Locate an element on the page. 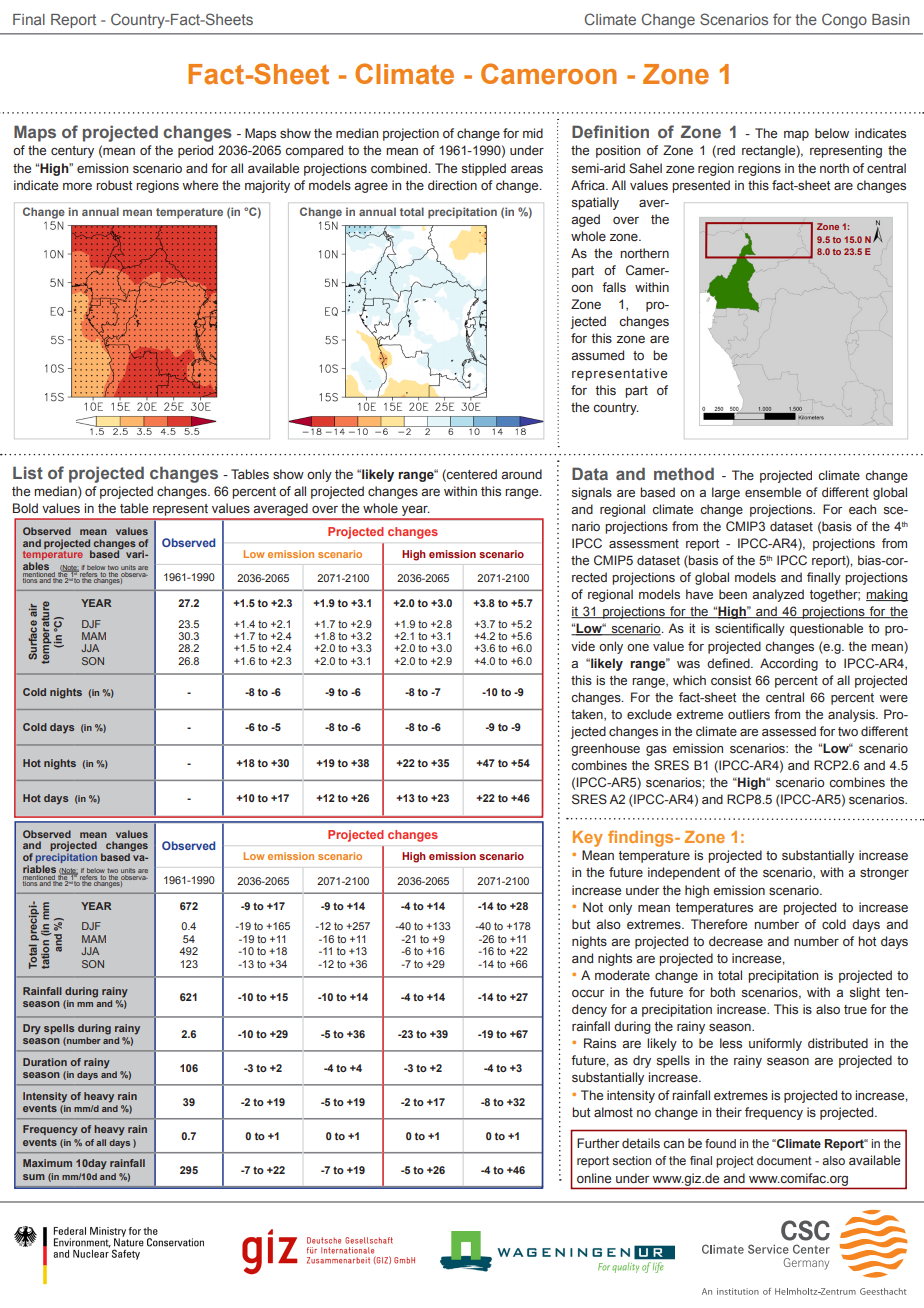 Image resolution: width=924 pixels, height=1308 pixels. Maximum is located at coordinates (47, 1163).
